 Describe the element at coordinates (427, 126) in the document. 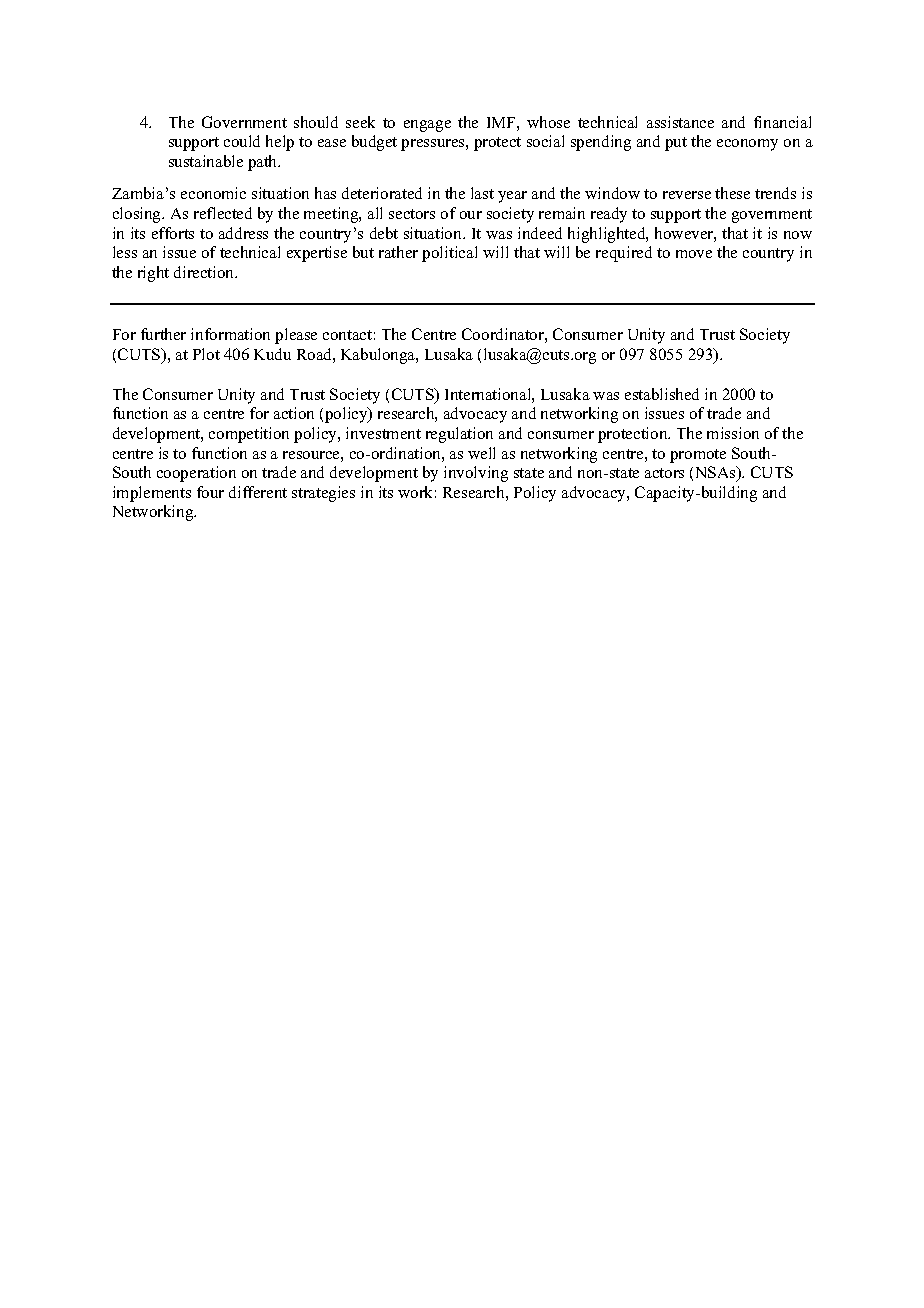

I see `engage` at that location.
